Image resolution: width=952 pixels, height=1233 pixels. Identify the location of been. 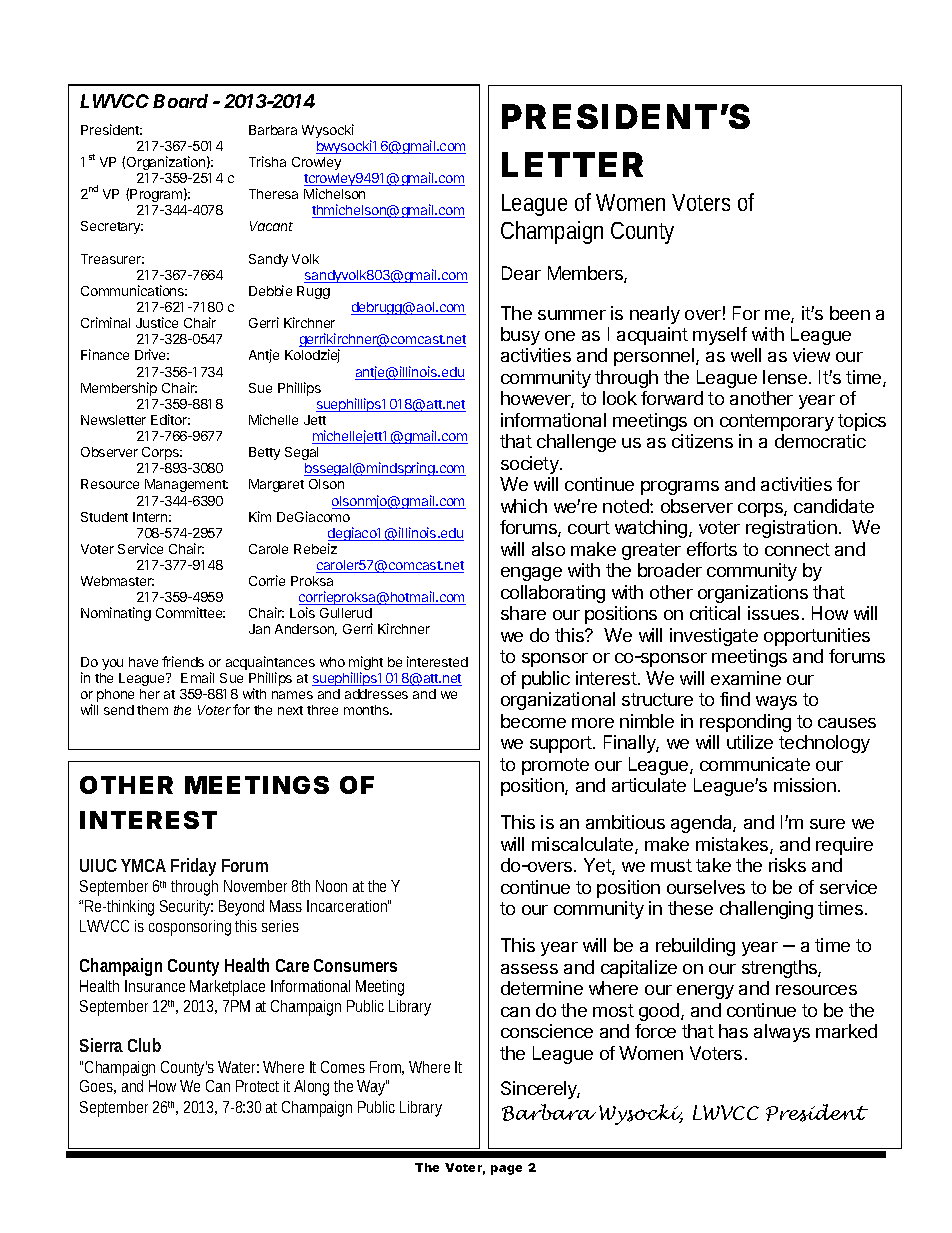
(850, 313).
